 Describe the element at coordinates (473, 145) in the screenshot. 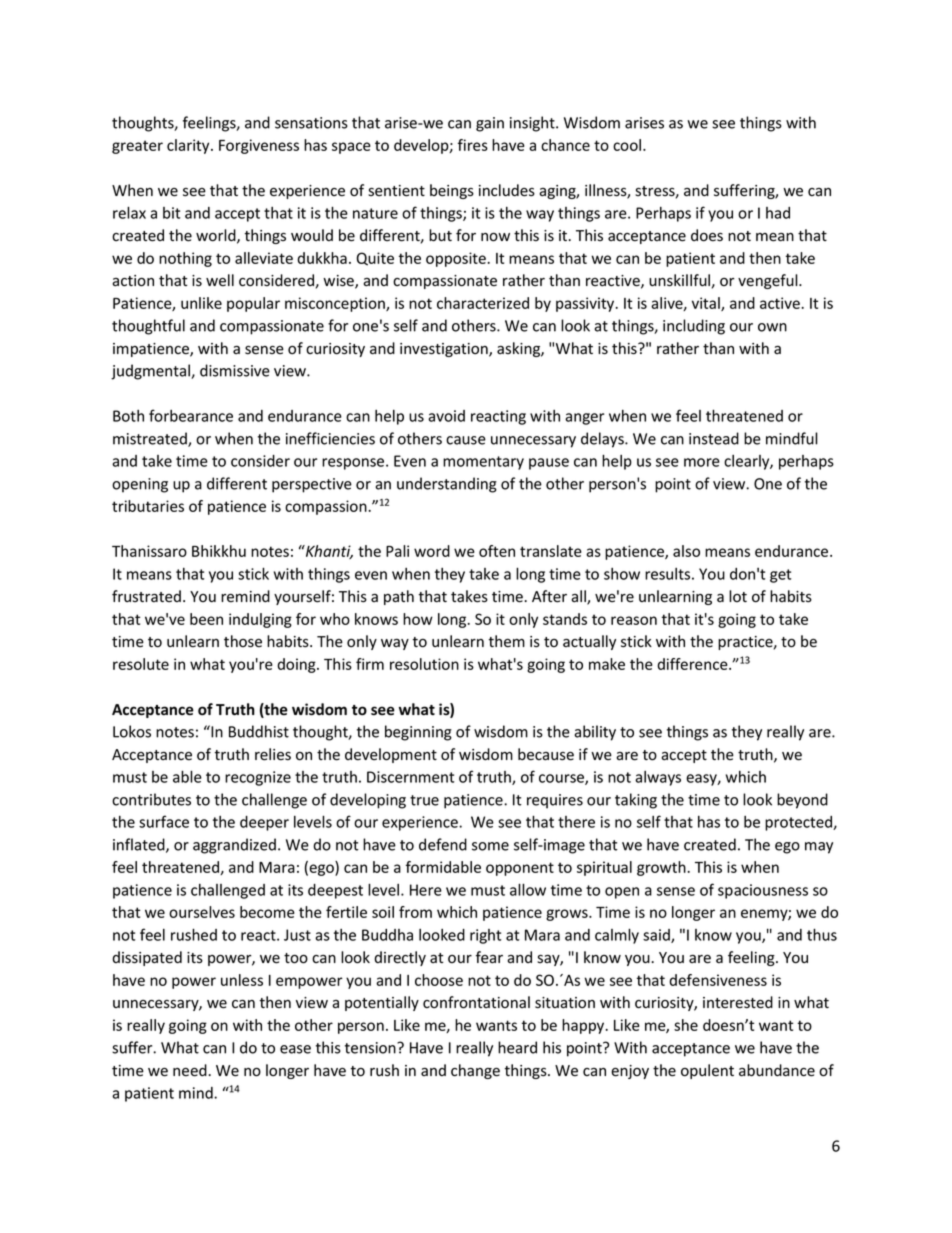

I see `fires` at that location.
